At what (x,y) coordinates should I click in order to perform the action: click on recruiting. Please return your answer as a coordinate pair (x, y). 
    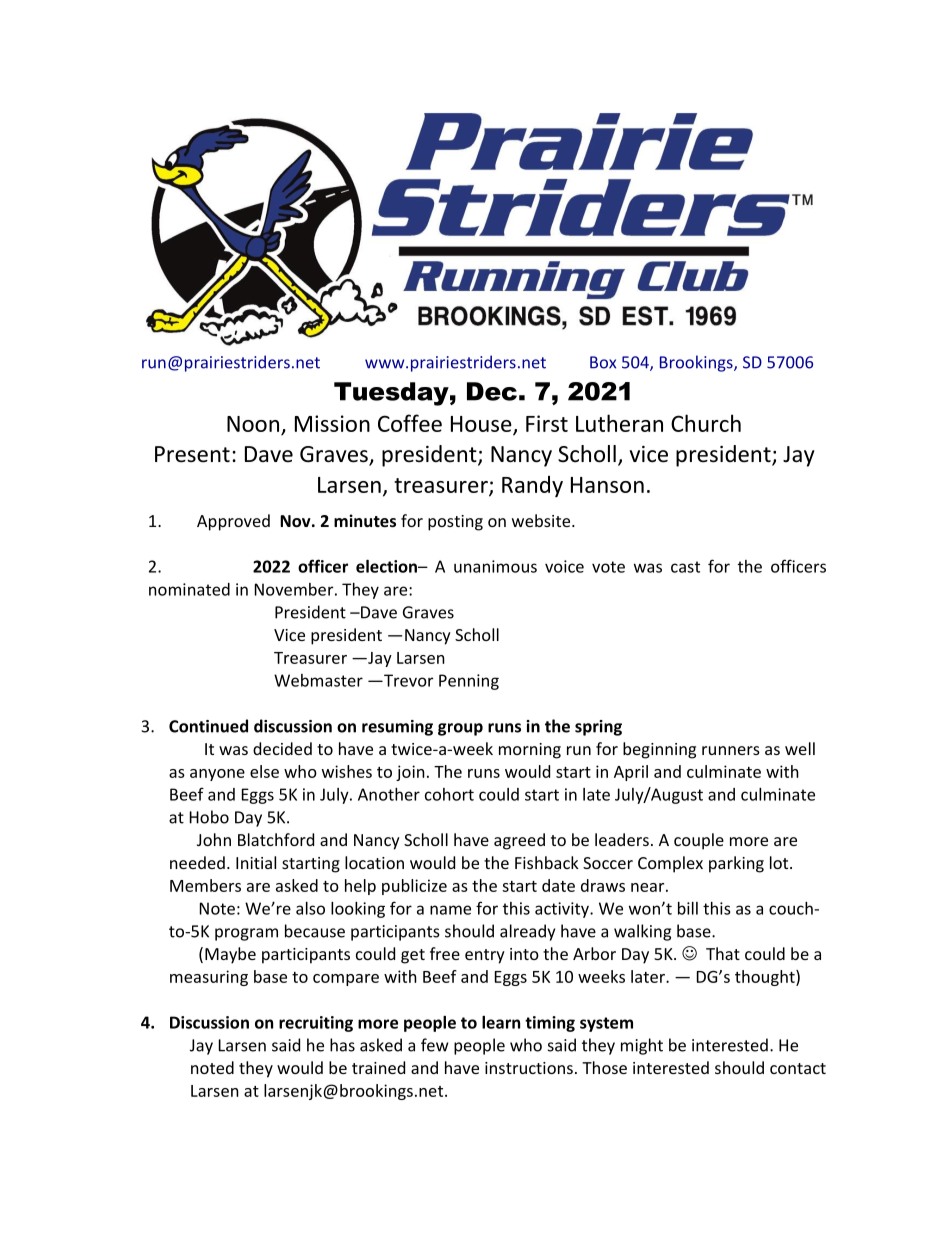
    Looking at the image, I should click on (316, 1024).
